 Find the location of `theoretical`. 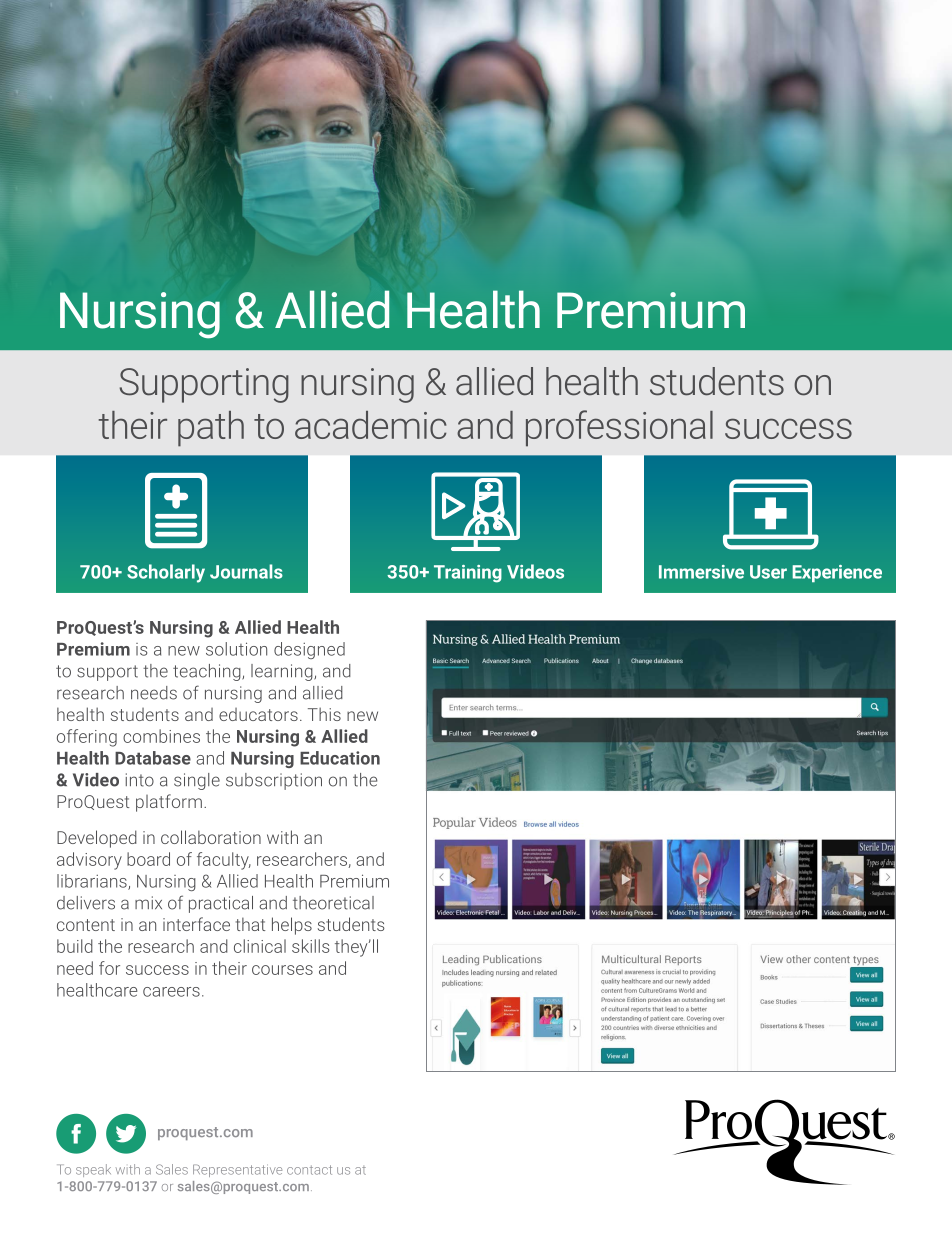

theoretical is located at coordinates (333, 903).
